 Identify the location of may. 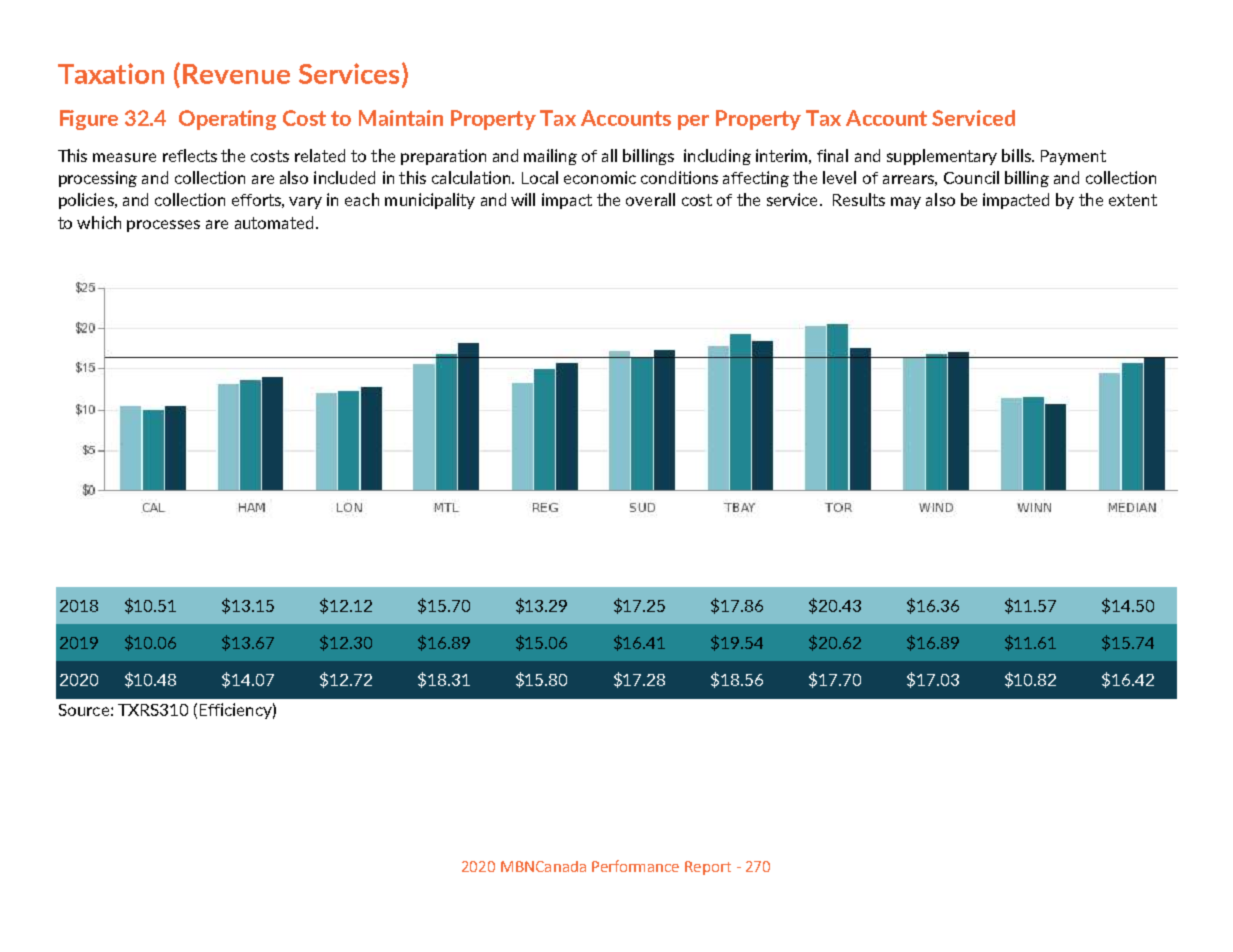
(906, 203).
